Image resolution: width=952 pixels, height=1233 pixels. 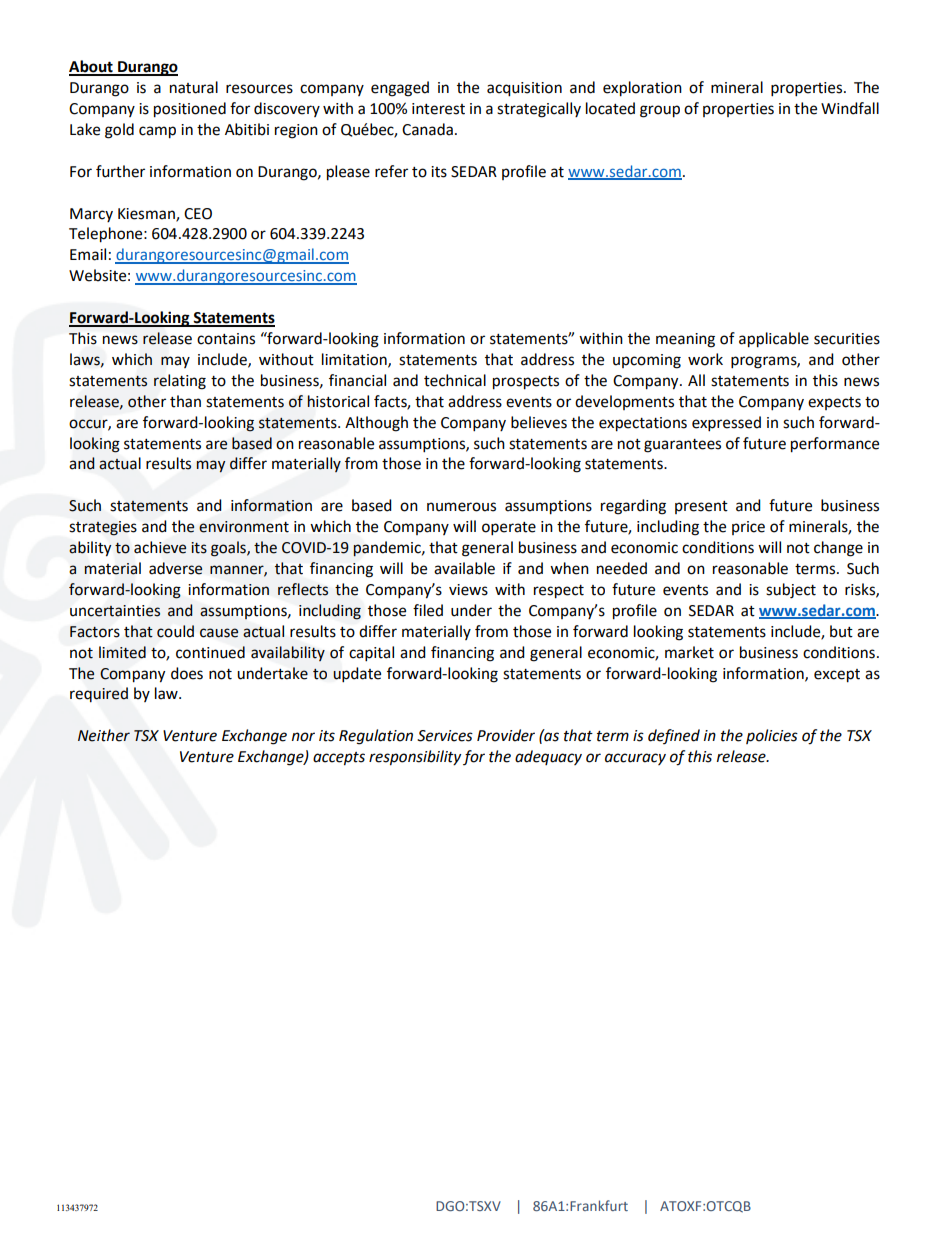 What do you see at coordinates (850, 108) in the page?
I see `Windfall` at bounding box center [850, 108].
